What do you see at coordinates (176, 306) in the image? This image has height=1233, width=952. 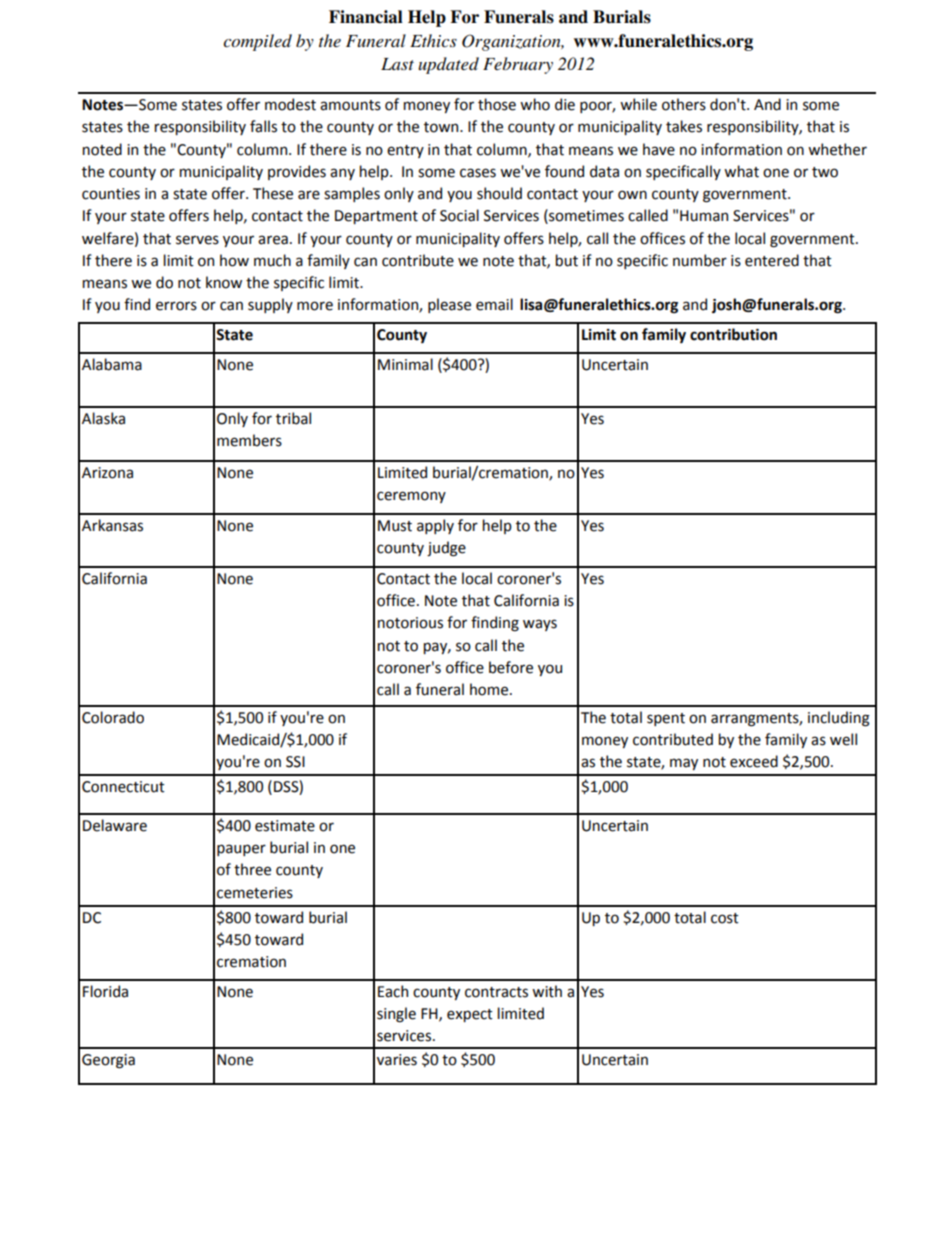 I see `errors` at bounding box center [176, 306].
